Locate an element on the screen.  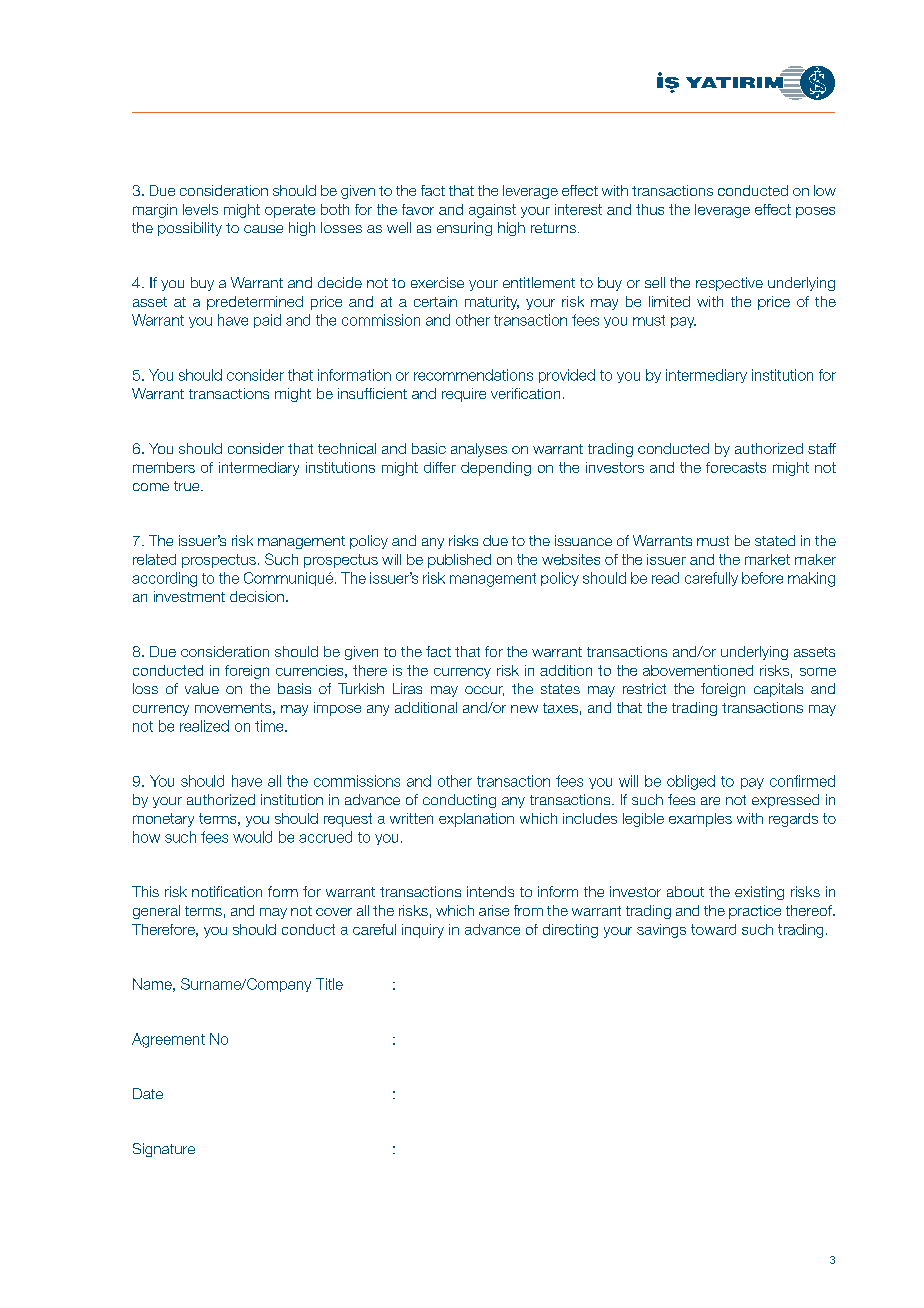
published is located at coordinates (459, 561).
